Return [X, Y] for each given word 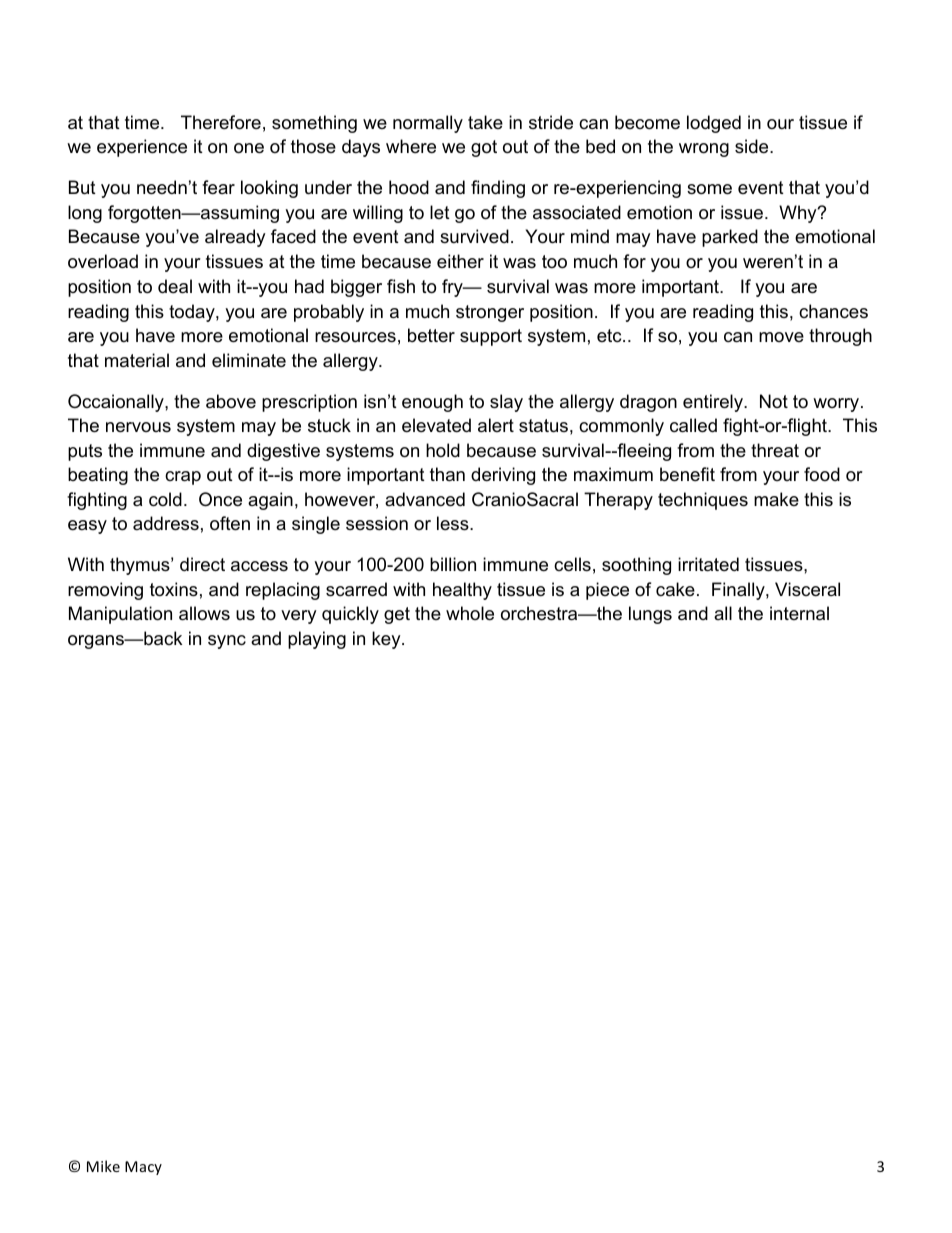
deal [175, 286]
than [447, 474]
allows [204, 613]
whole [470, 613]
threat [775, 450]
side [753, 146]
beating [98, 476]
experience [142, 148]
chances [833, 311]
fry [453, 288]
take [485, 122]
